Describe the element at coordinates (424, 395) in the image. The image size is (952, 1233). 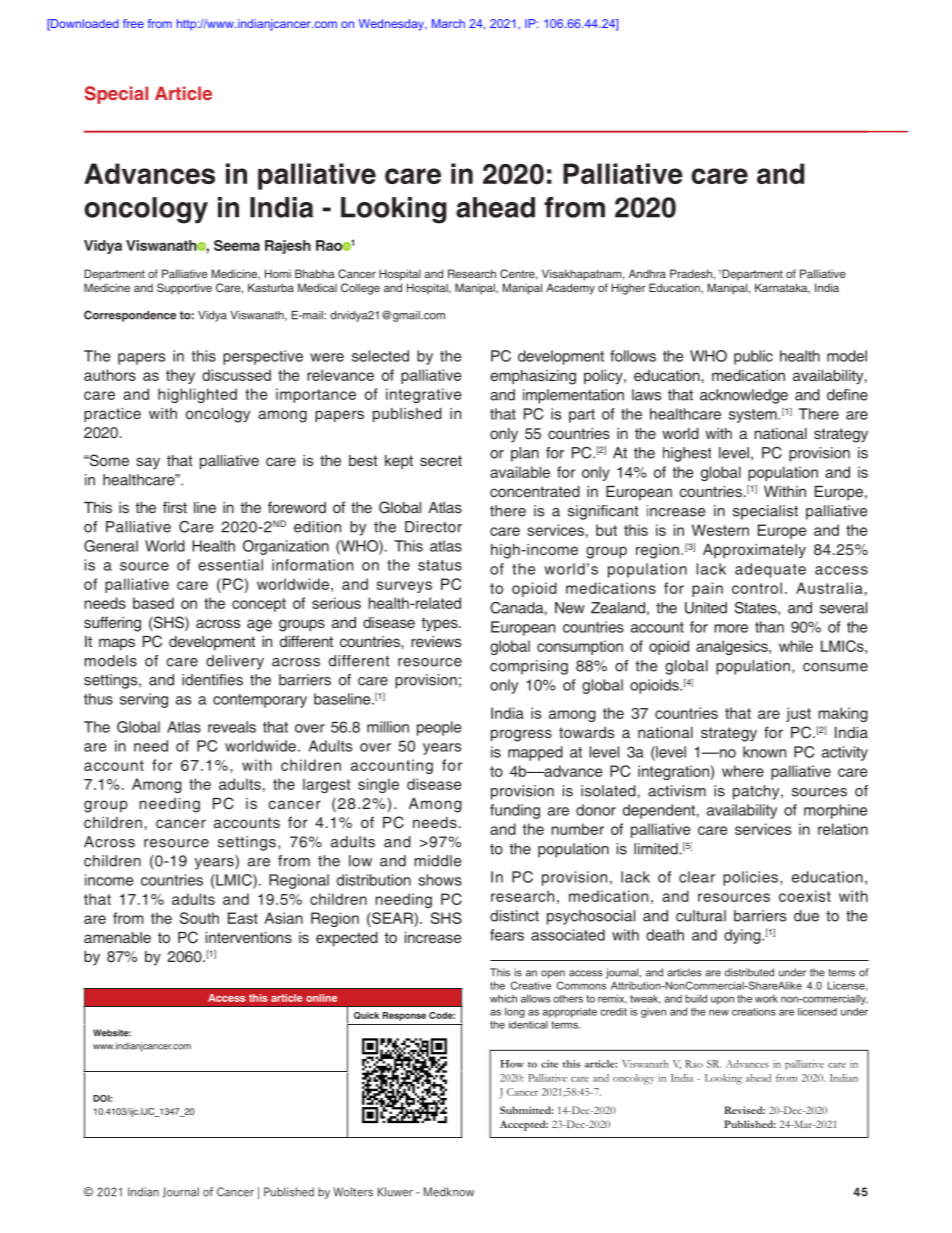
I see `integrative` at that location.
